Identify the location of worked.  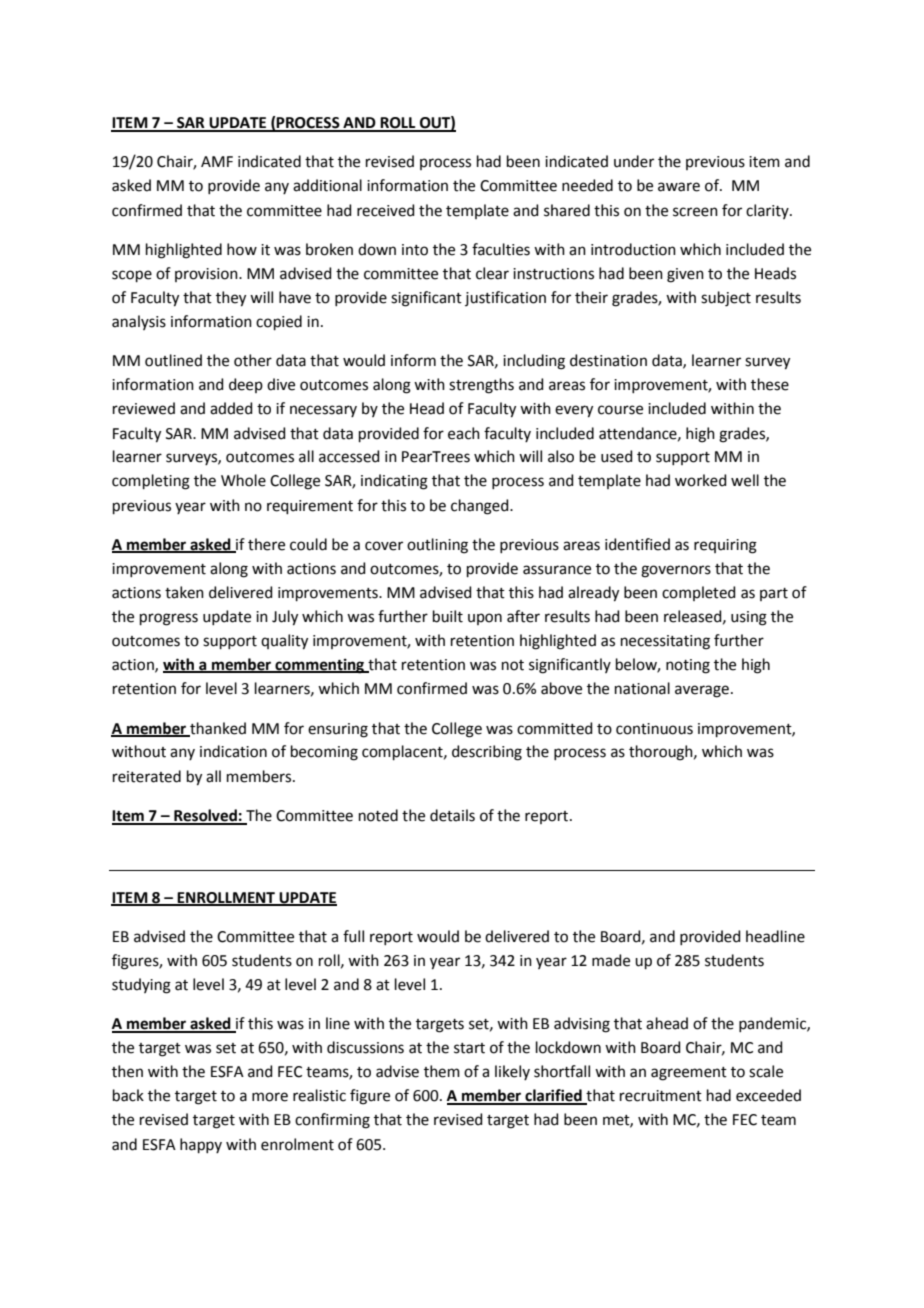
(701, 480).
